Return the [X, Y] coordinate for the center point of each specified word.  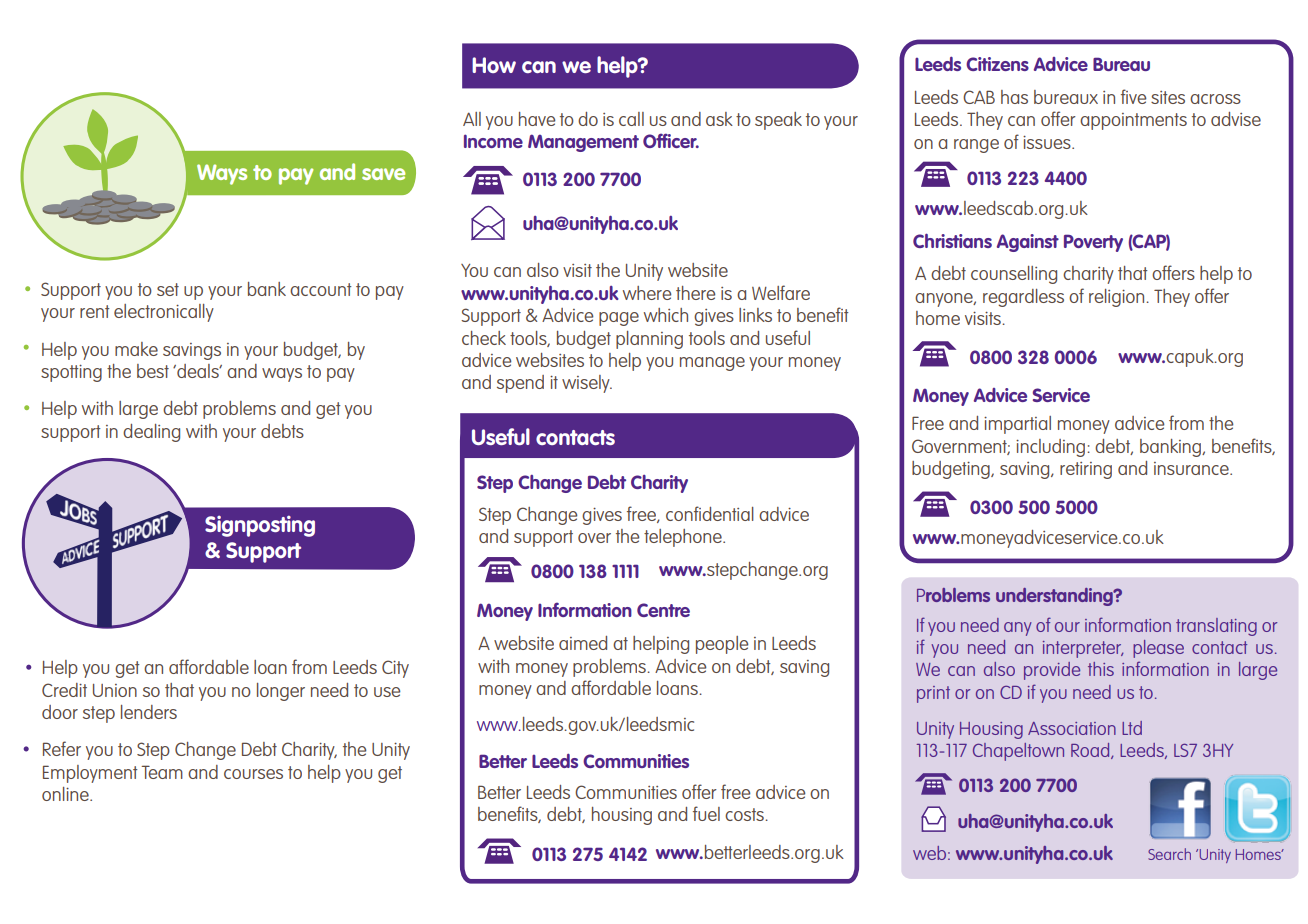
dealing [151, 433]
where [647, 293]
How [494, 65]
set [168, 289]
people [722, 645]
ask [719, 119]
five [1134, 96]
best [153, 371]
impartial [1017, 425]
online [66, 794]
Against [1028, 243]
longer [281, 692]
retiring [1086, 470]
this [1101, 669]
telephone [684, 538]
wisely [587, 384]
